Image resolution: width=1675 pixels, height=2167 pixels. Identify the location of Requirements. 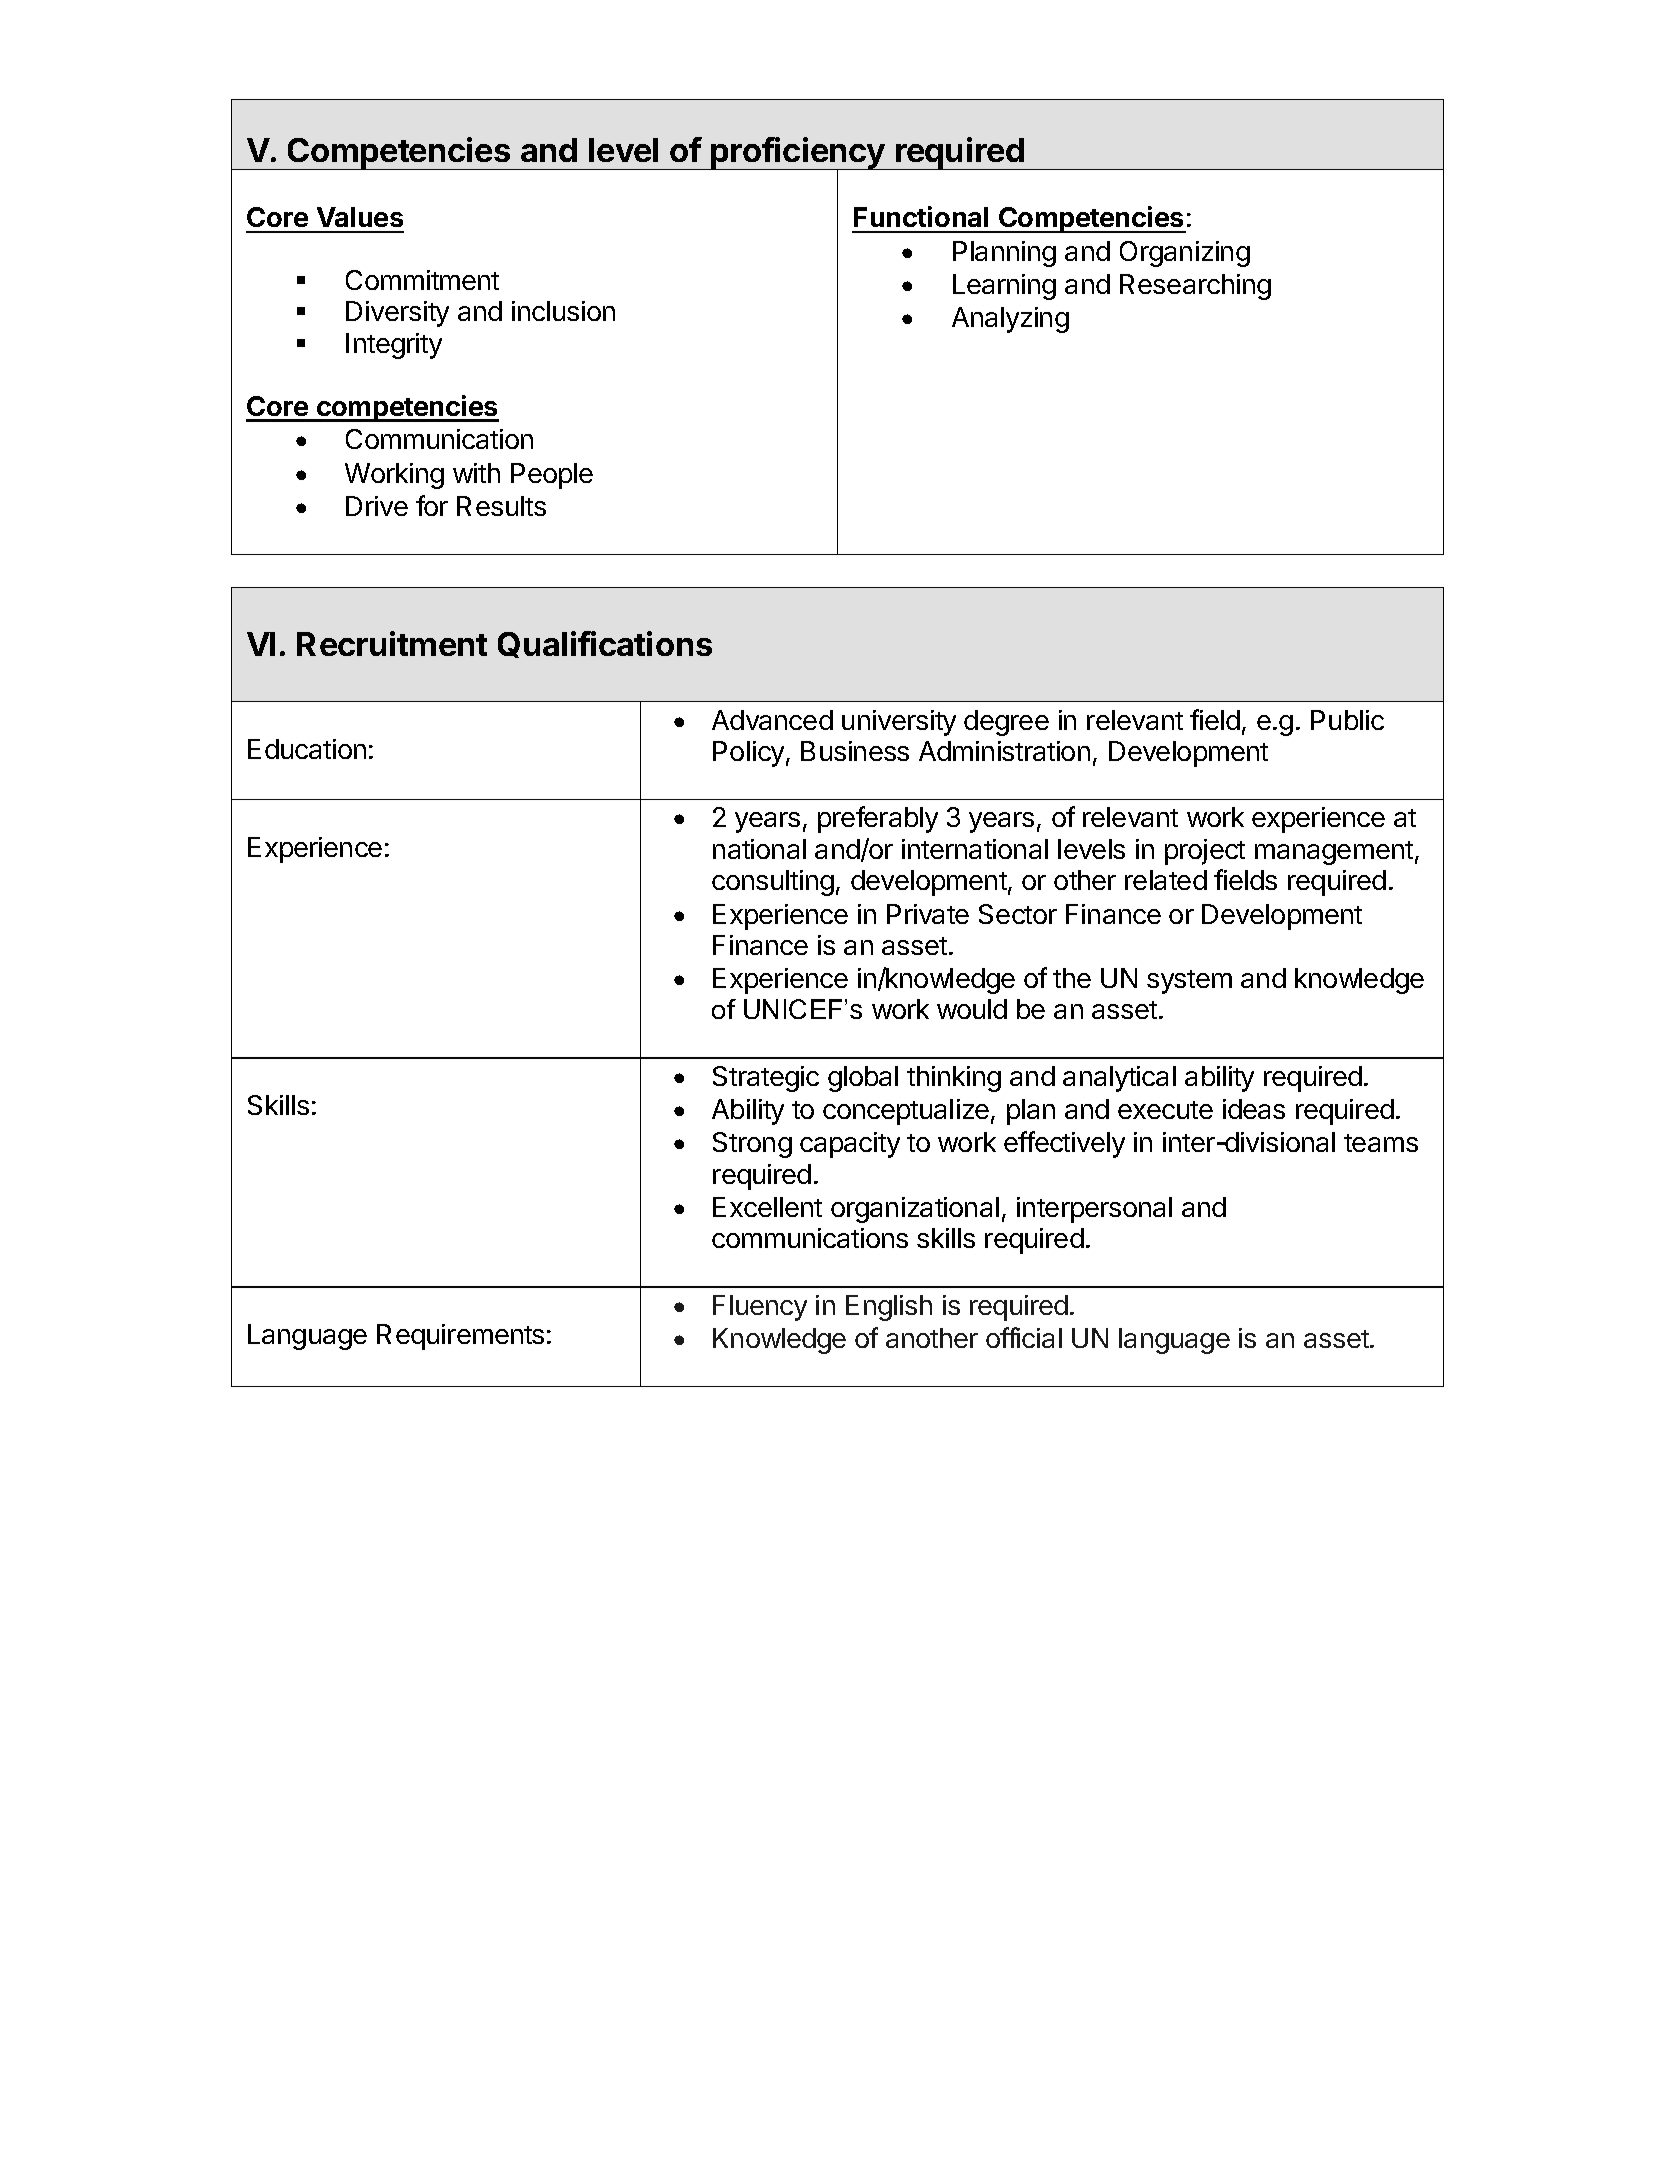
(460, 1337).
